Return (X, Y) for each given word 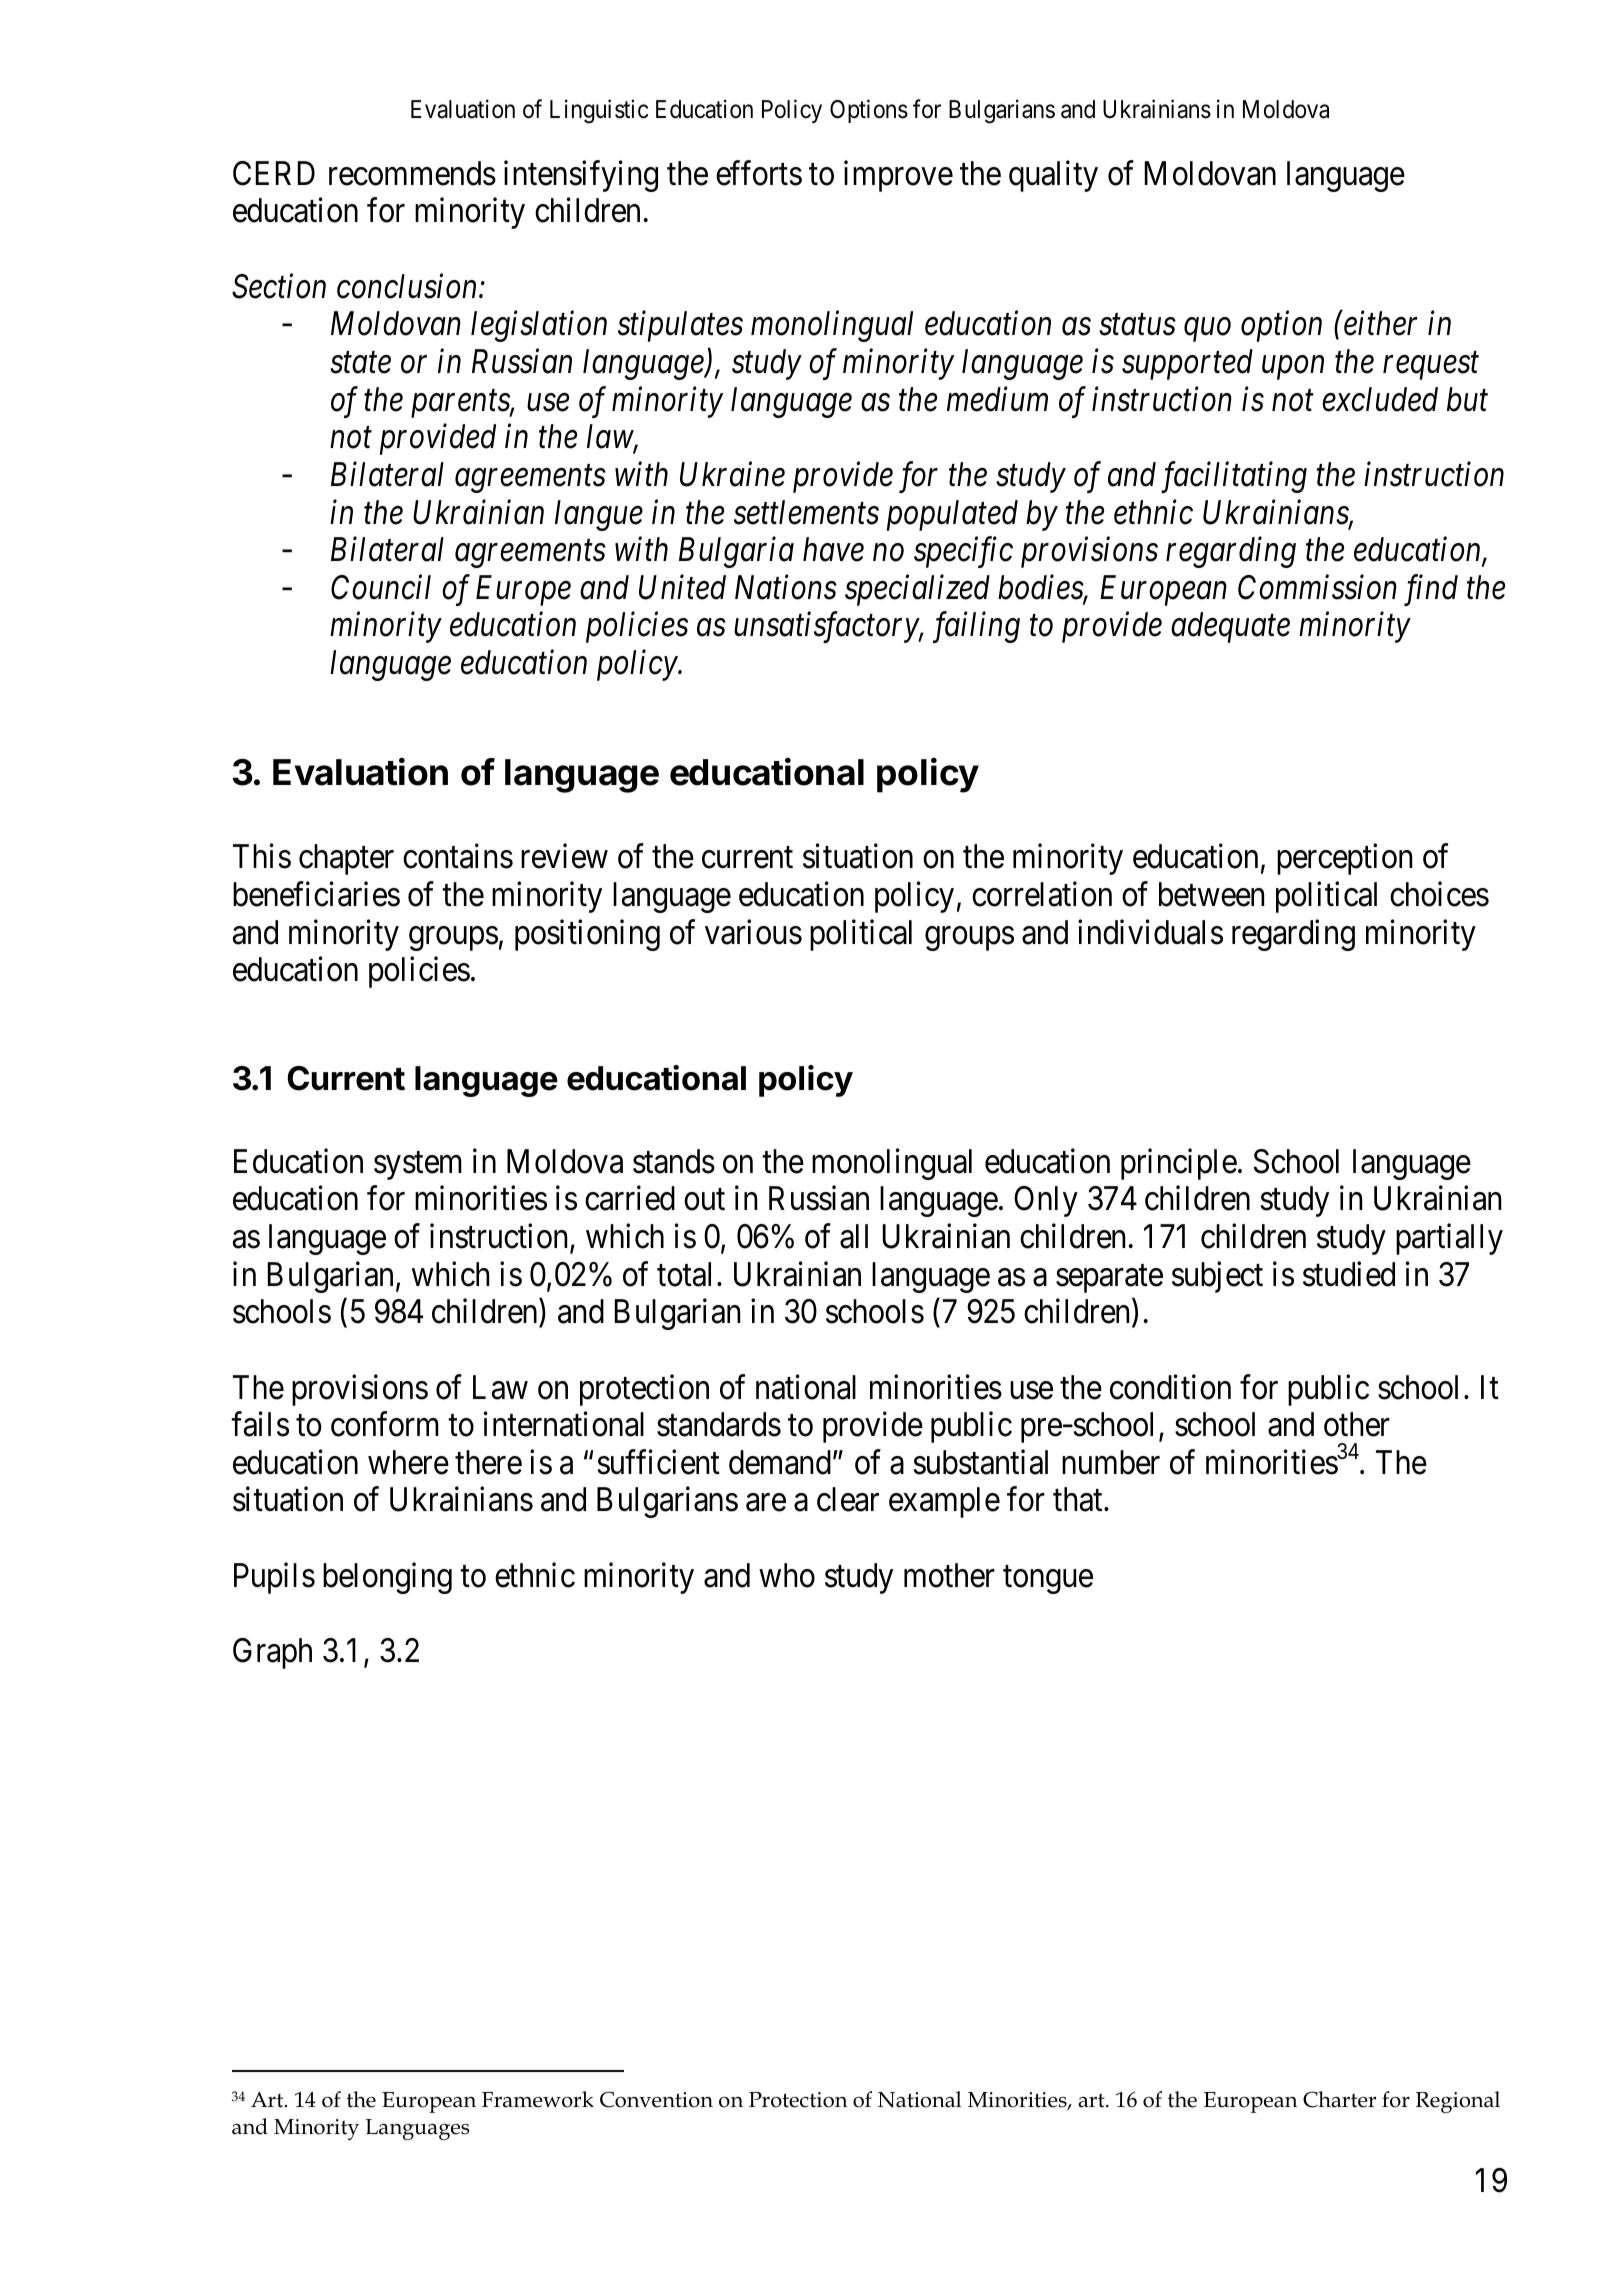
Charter (1339, 2099)
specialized (917, 590)
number (1111, 1462)
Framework (538, 2099)
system (418, 1166)
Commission (1317, 587)
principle (1179, 1164)
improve (898, 176)
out (704, 1200)
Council (381, 587)
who (787, 1575)
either (1381, 323)
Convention (656, 2099)
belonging (387, 1578)
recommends (412, 173)
